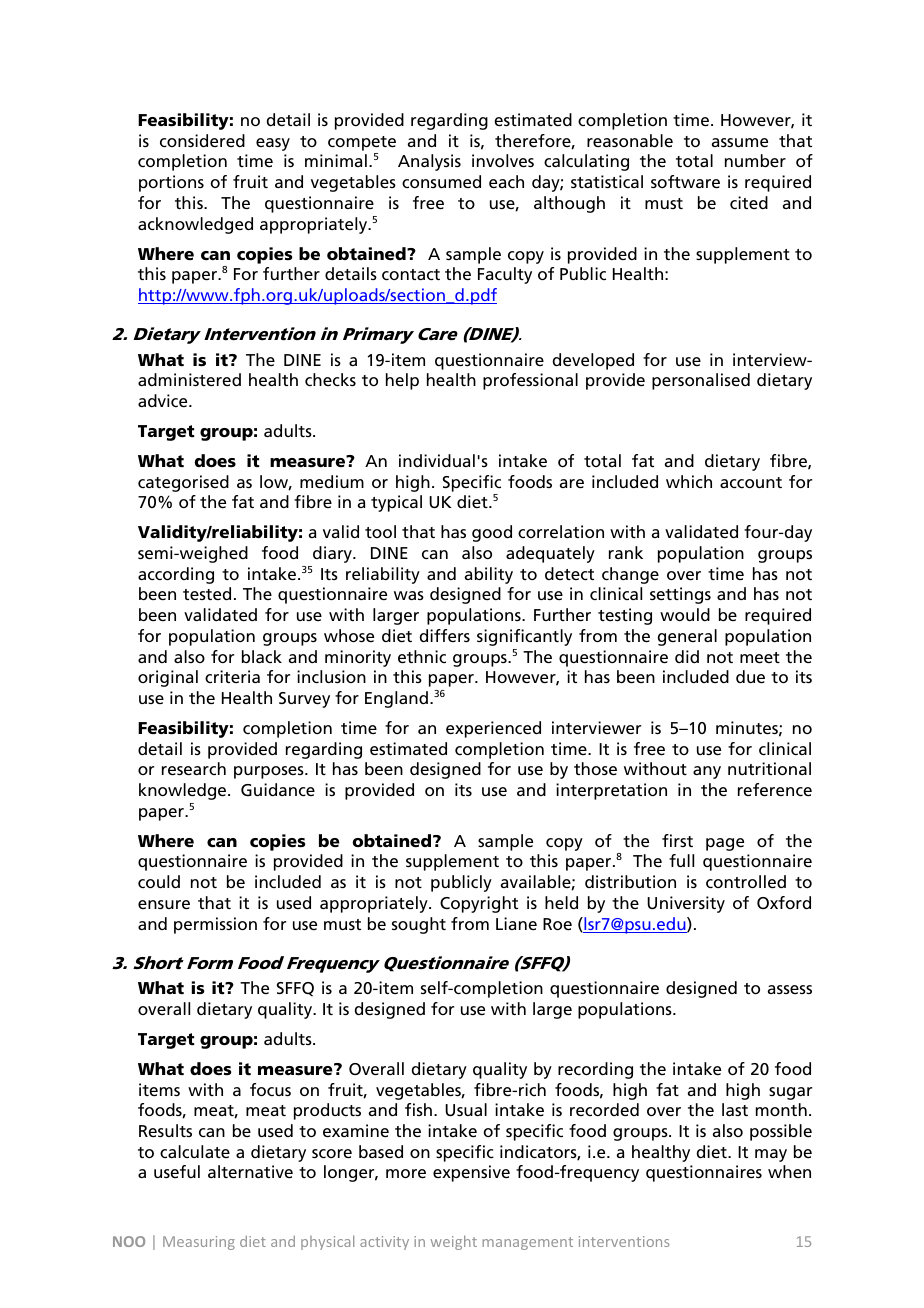 The image size is (924, 1308). What do you see at coordinates (441, 181) in the screenshot?
I see `consumed` at bounding box center [441, 181].
